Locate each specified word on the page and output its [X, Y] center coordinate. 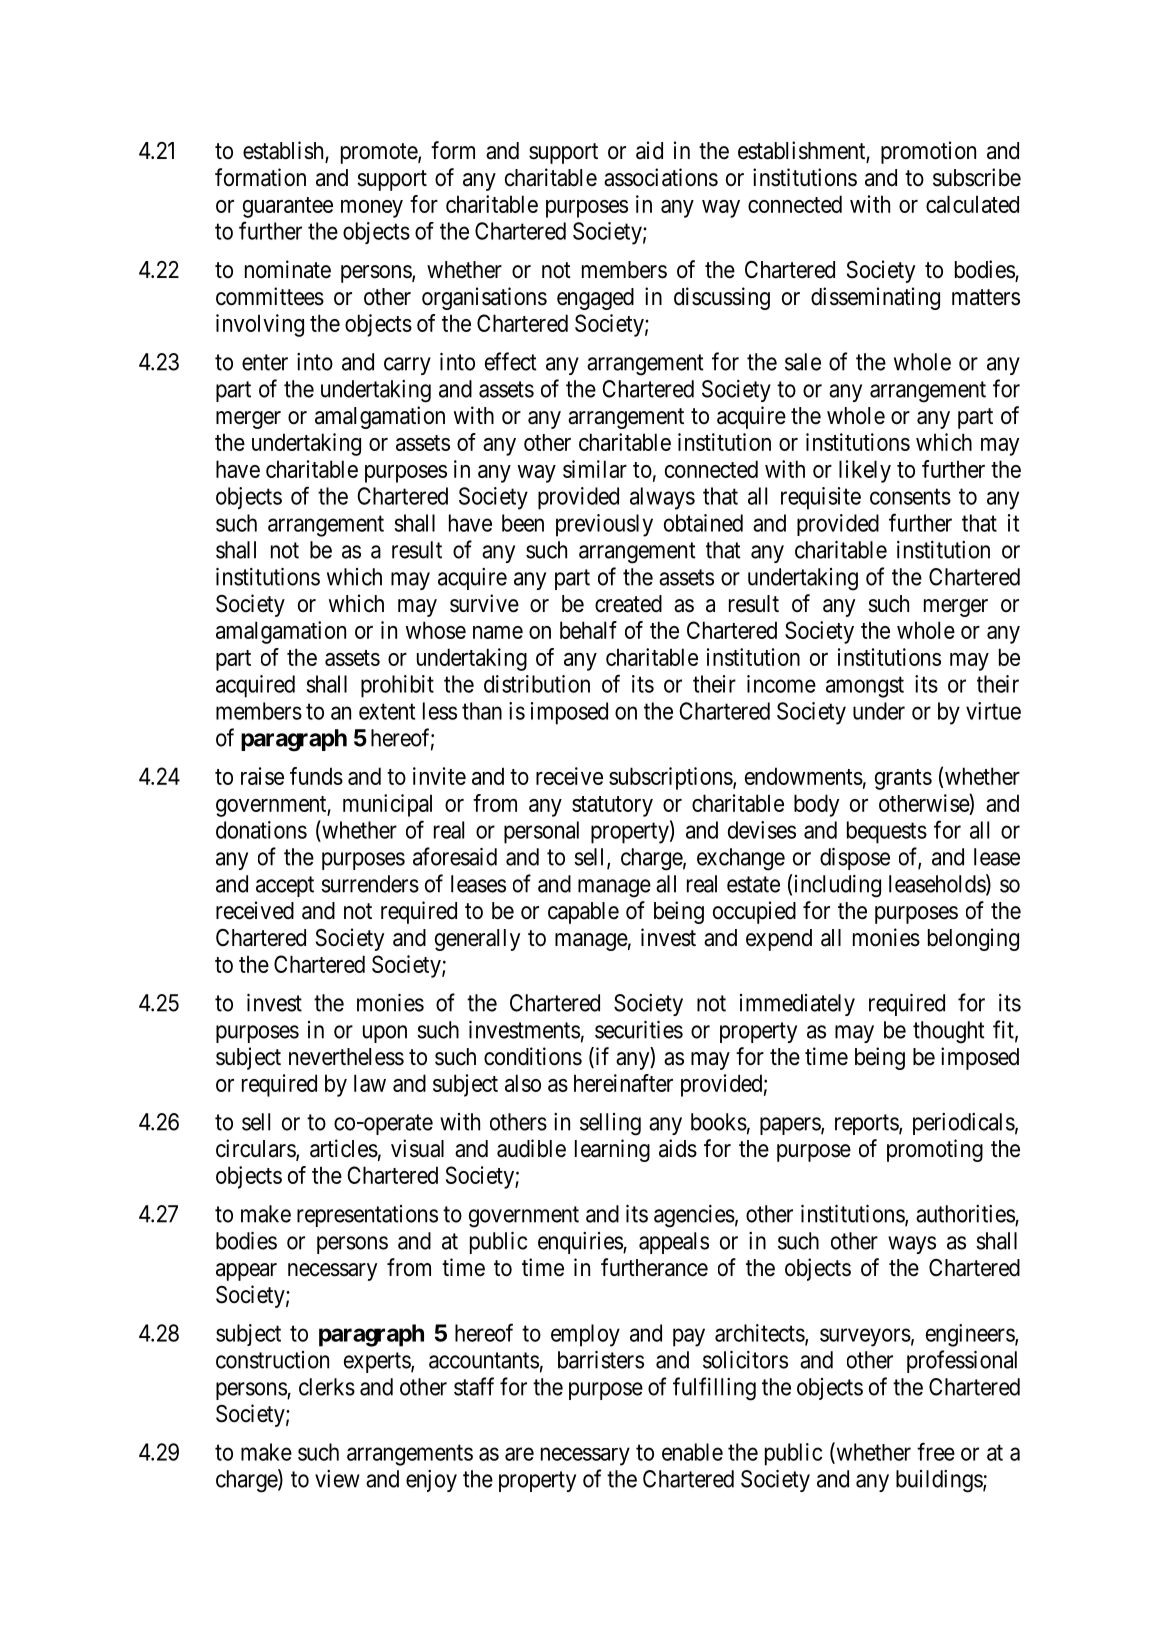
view [337, 1479]
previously [604, 525]
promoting [935, 1150]
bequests [887, 832]
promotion [928, 152]
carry [407, 366]
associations [661, 177]
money [372, 209]
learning [612, 1150]
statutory [612, 806]
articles [344, 1148]
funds [316, 776]
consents [910, 497]
